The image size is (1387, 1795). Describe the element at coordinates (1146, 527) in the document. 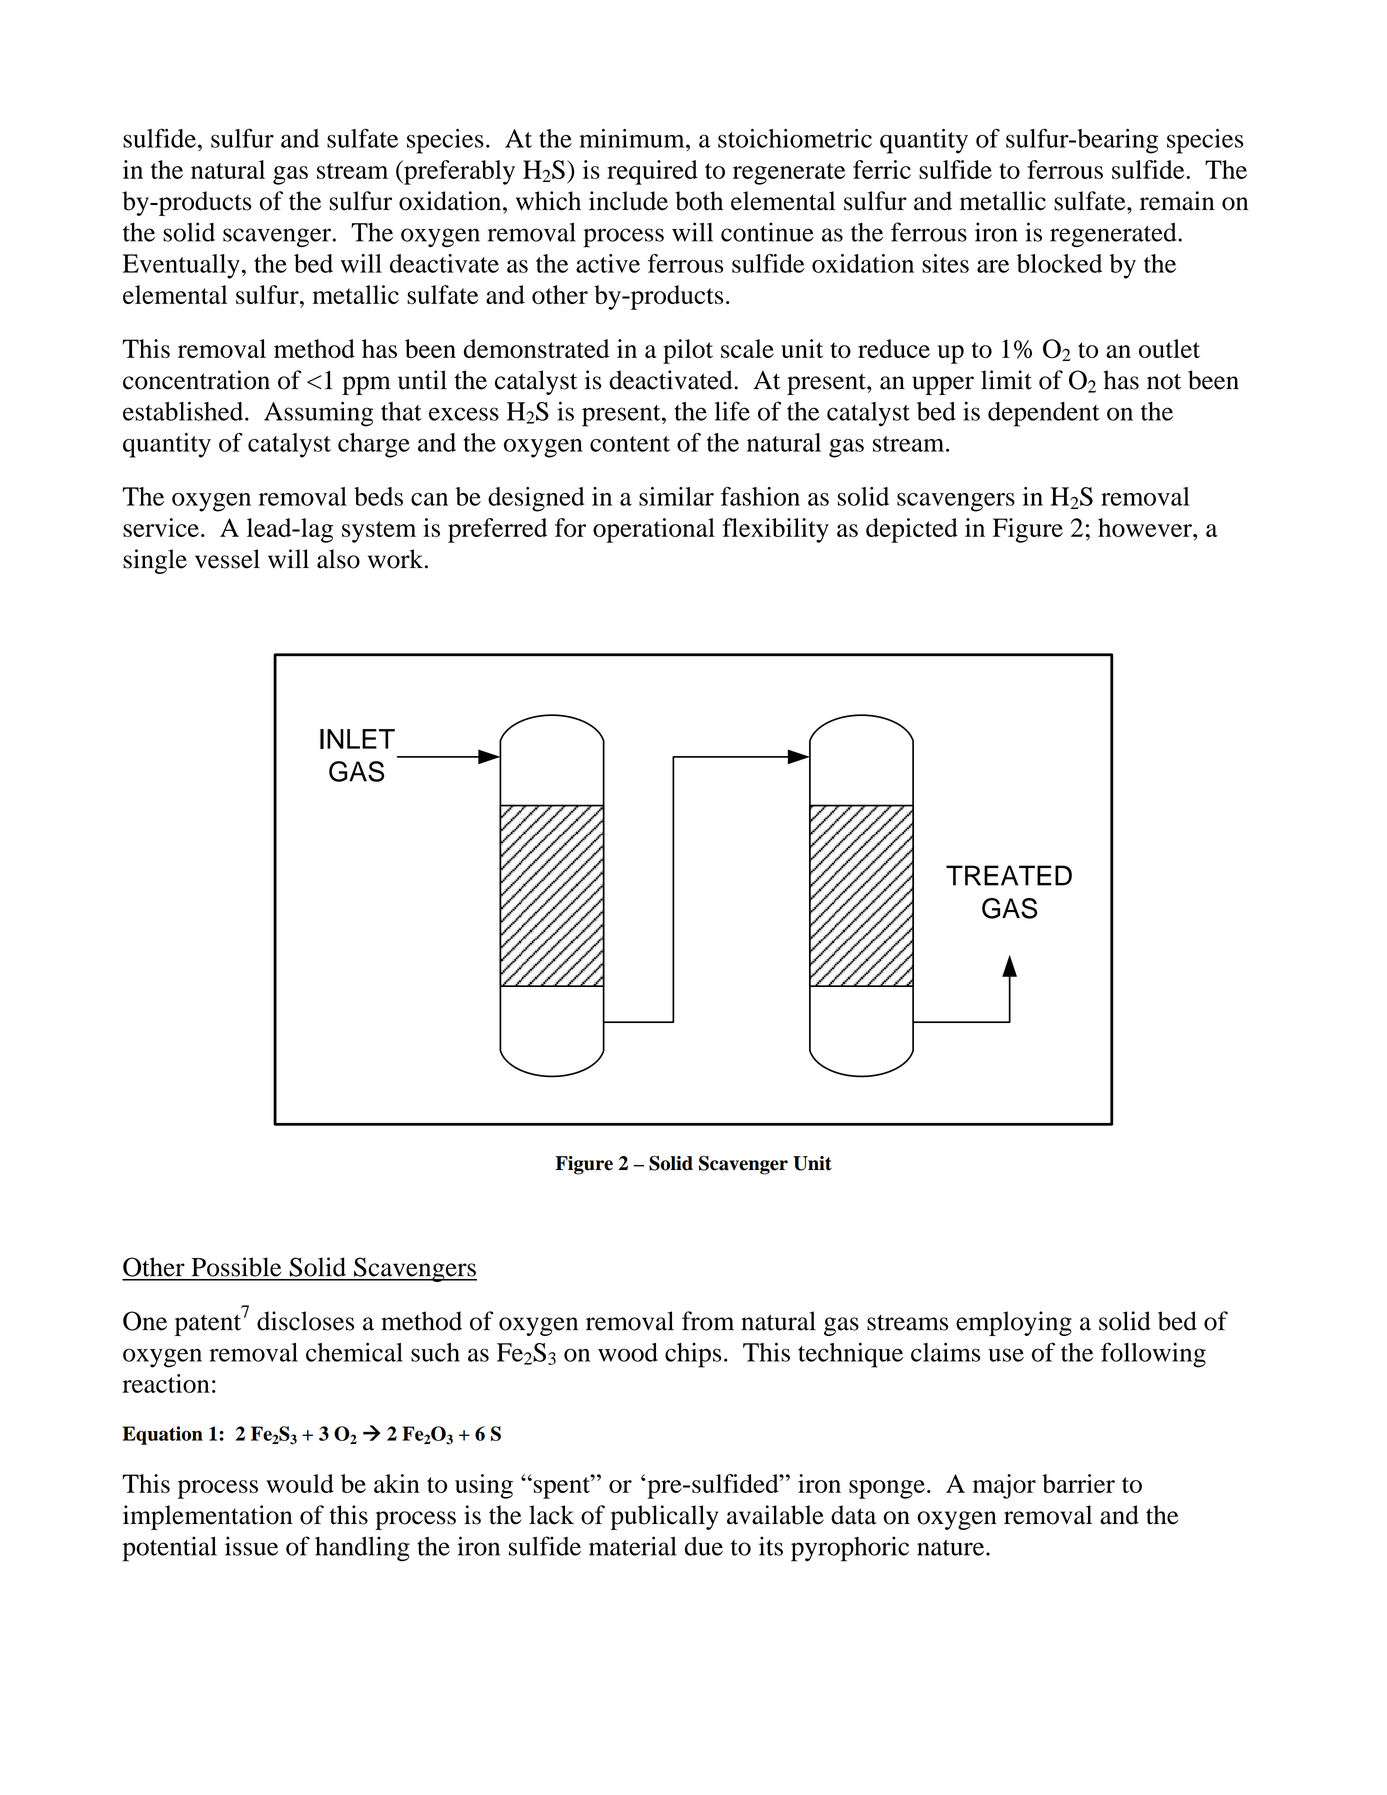

I see `however` at that location.
